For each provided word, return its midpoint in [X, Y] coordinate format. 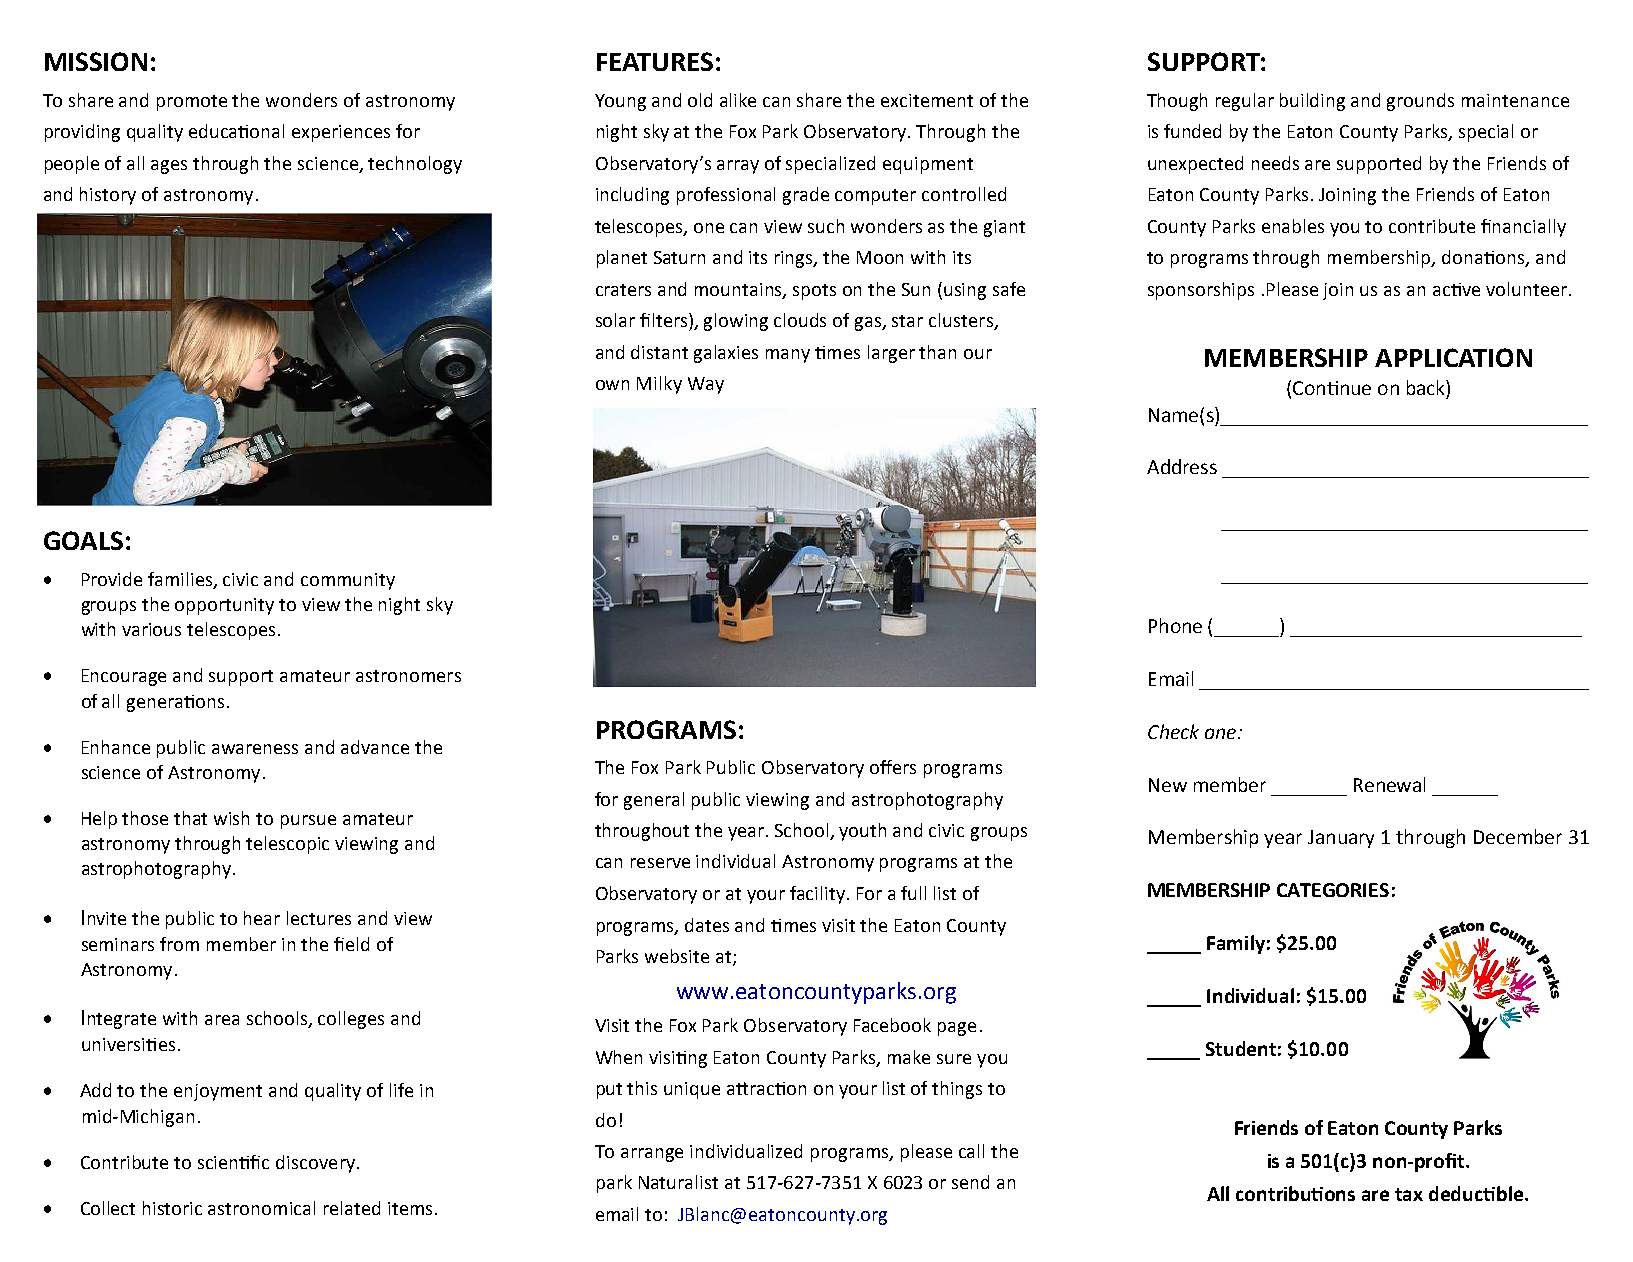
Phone [1175, 625]
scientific [233, 1162]
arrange [652, 1155]
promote [192, 103]
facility [819, 895]
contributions [1295, 1193]
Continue [1332, 388]
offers [893, 767]
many [788, 356]
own [612, 385]
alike [738, 100]
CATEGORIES [1333, 890]
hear [262, 918]
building [1312, 102]
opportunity [224, 606]
